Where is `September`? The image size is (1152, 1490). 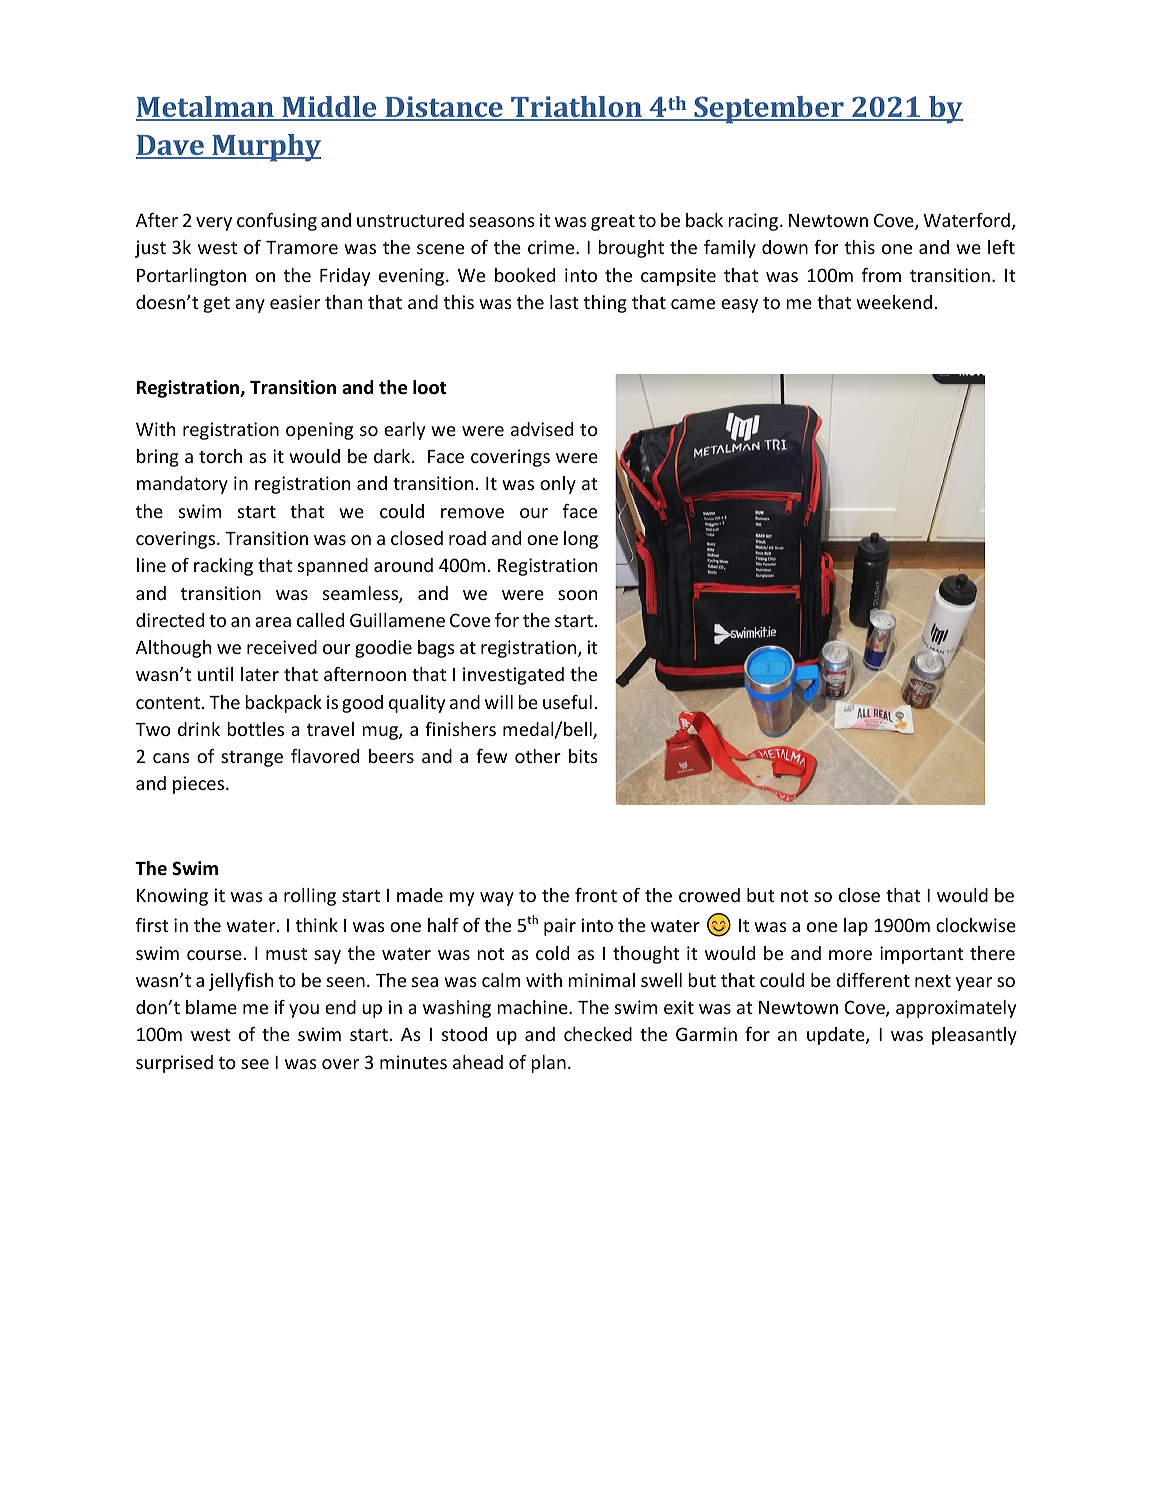
September is located at coordinates (769, 110).
